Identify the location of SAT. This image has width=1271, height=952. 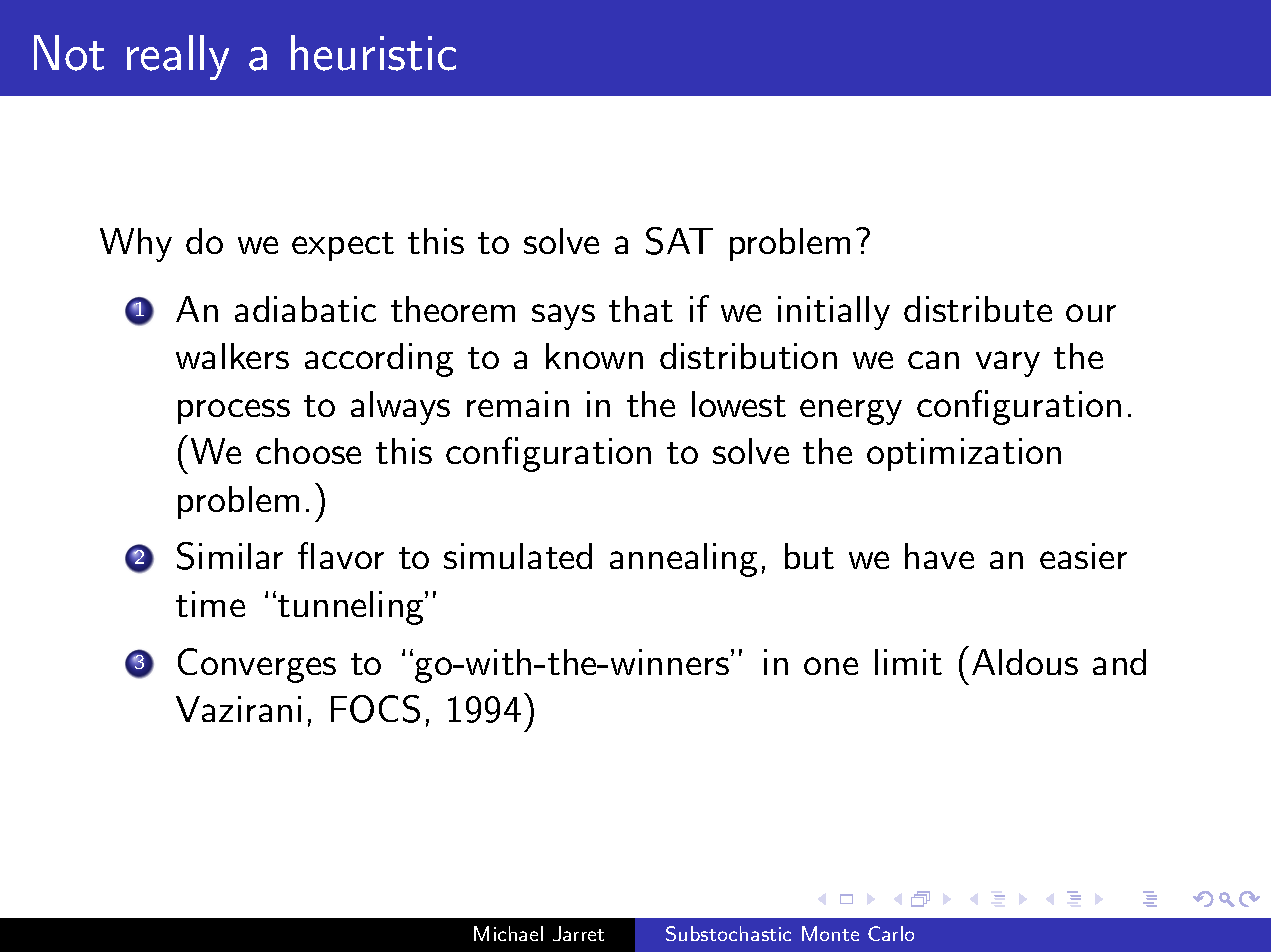
(679, 241).
